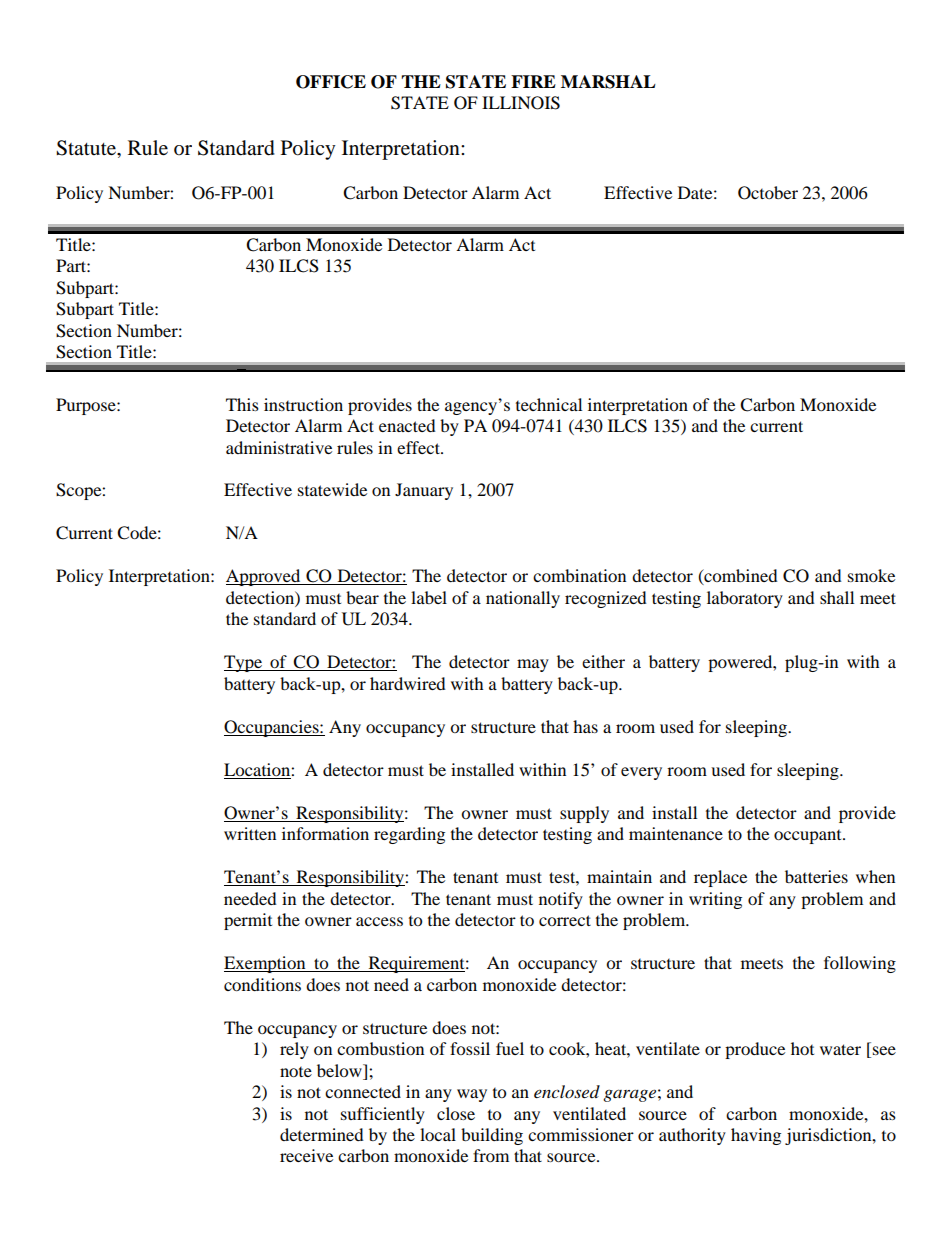 The width and height of the page is (952, 1233). I want to click on Type, so click(244, 663).
